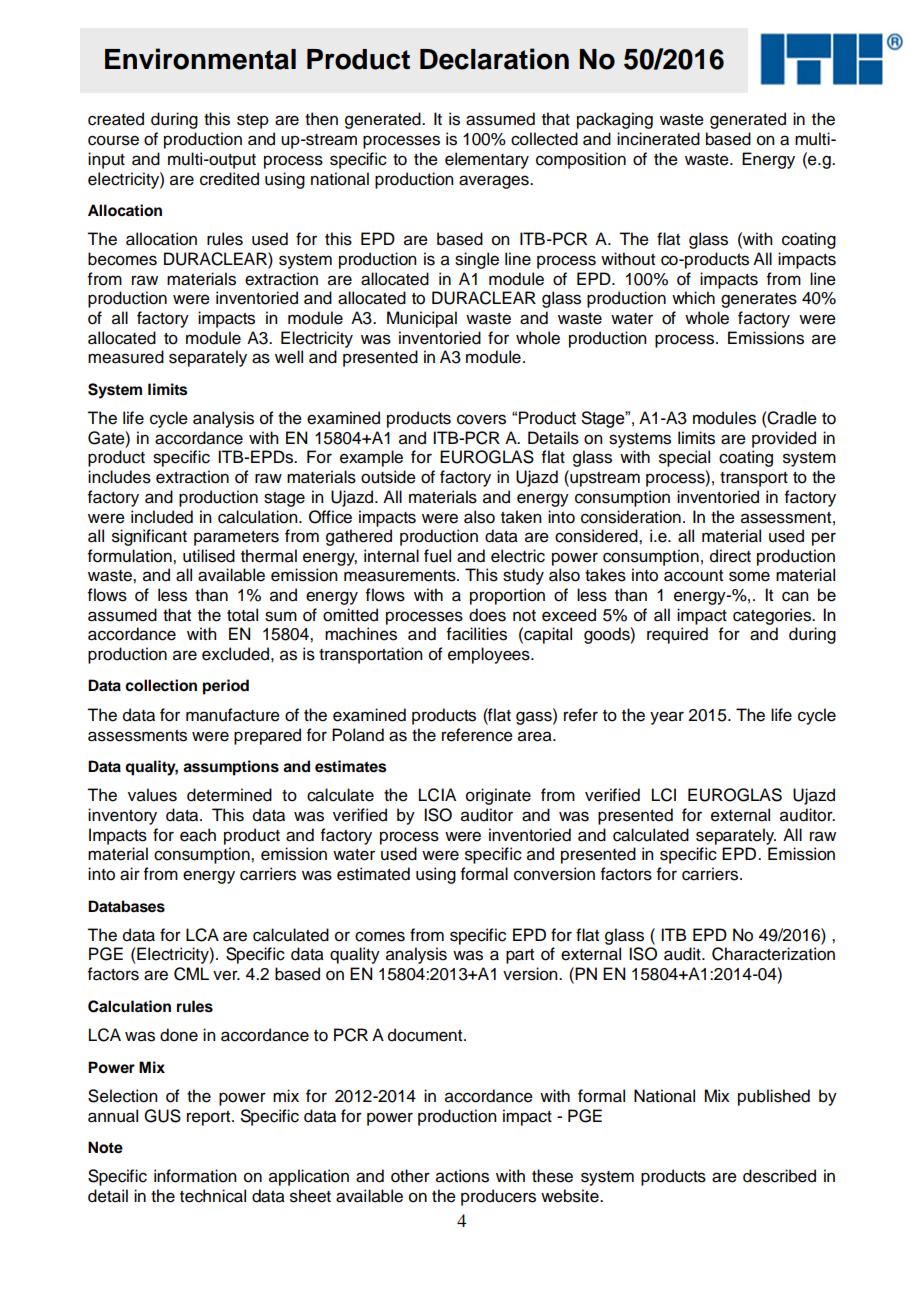 The image size is (924, 1308). I want to click on which, so click(693, 298).
